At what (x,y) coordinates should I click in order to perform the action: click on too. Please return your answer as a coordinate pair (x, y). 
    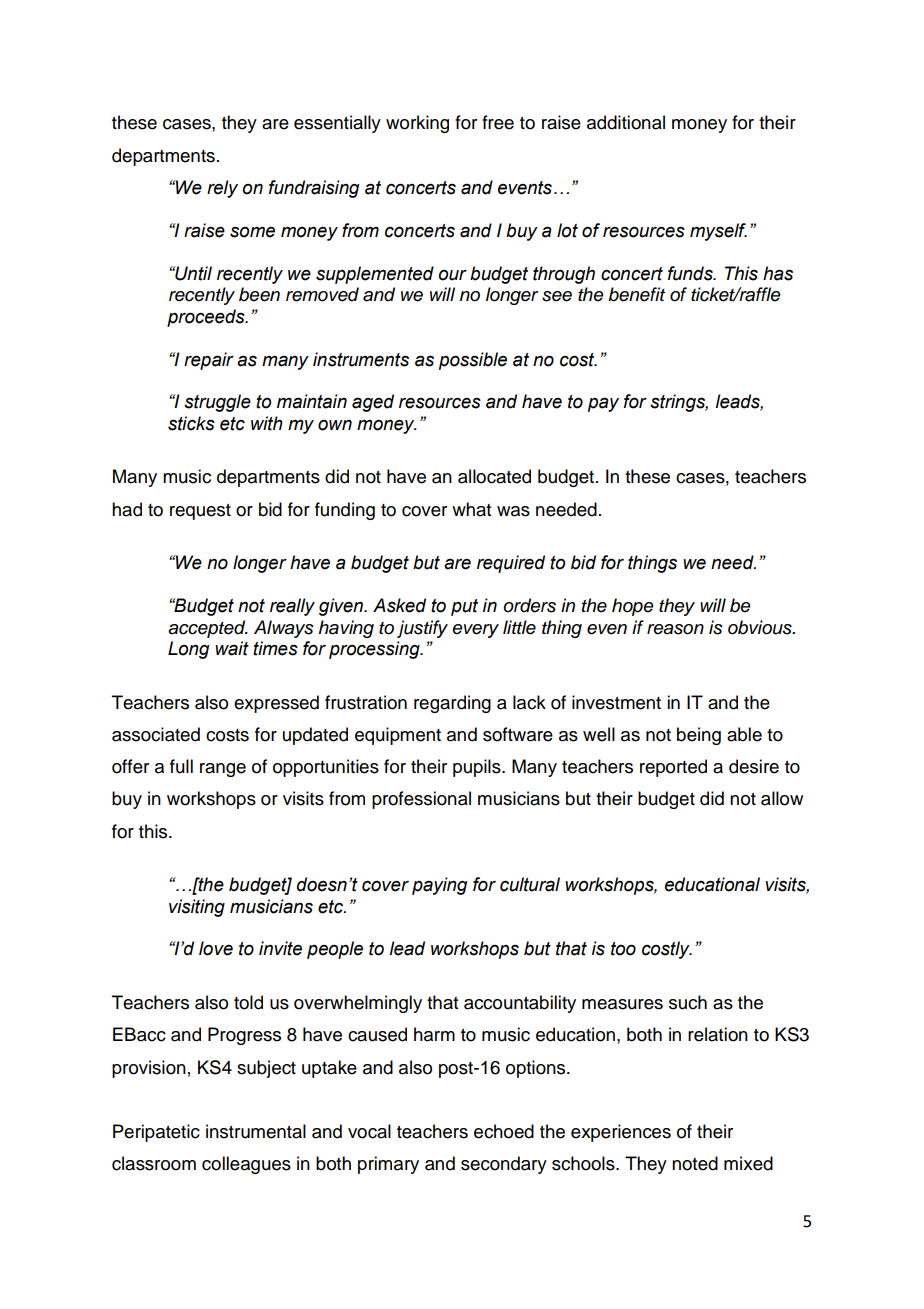
    Looking at the image, I should click on (623, 949).
